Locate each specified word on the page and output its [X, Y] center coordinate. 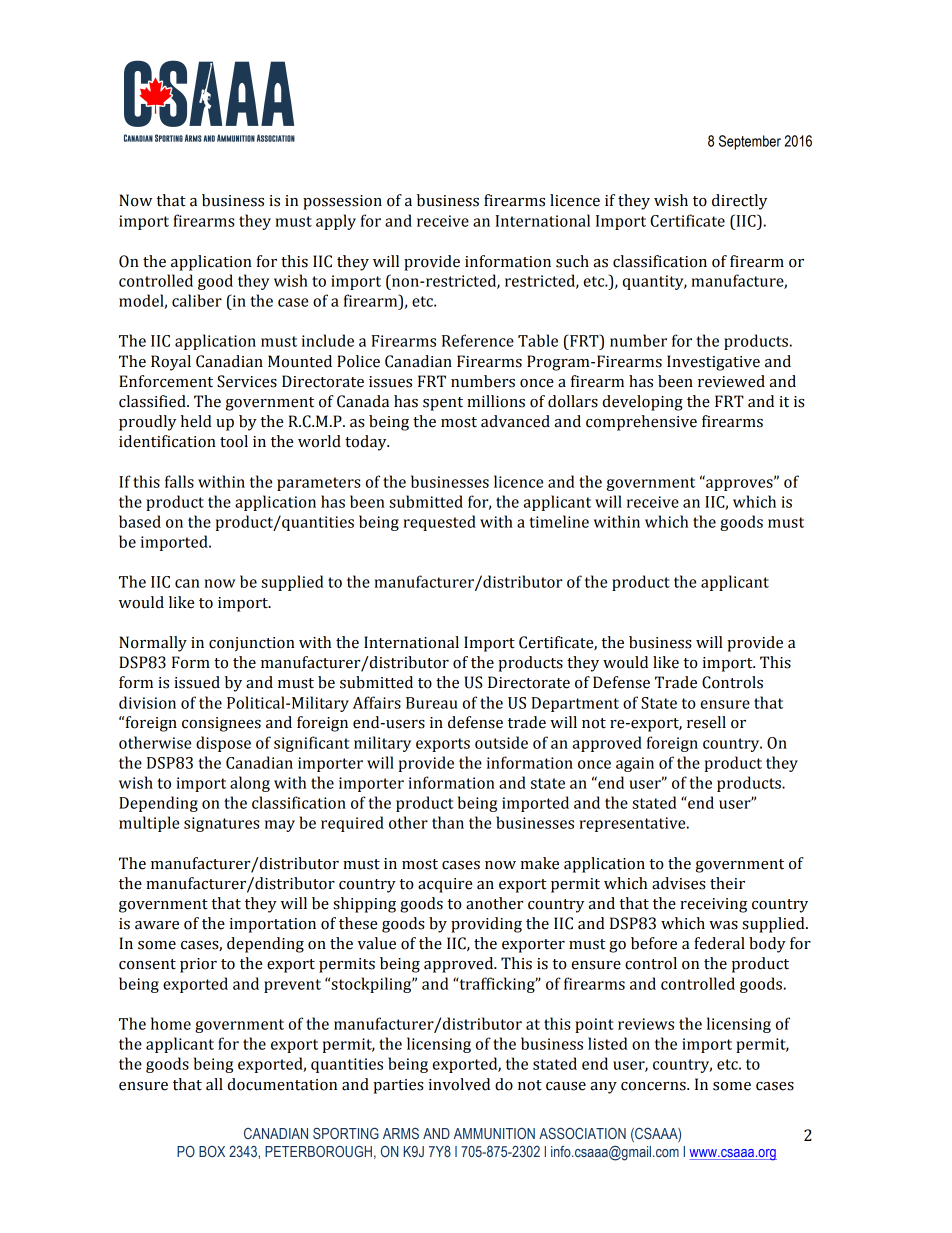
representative [633, 824]
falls [179, 481]
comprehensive [641, 423]
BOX [212, 1151]
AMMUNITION [494, 1133]
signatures [222, 824]
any [604, 1088]
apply [336, 222]
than [448, 822]
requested [439, 523]
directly [739, 202]
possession [342, 202]
